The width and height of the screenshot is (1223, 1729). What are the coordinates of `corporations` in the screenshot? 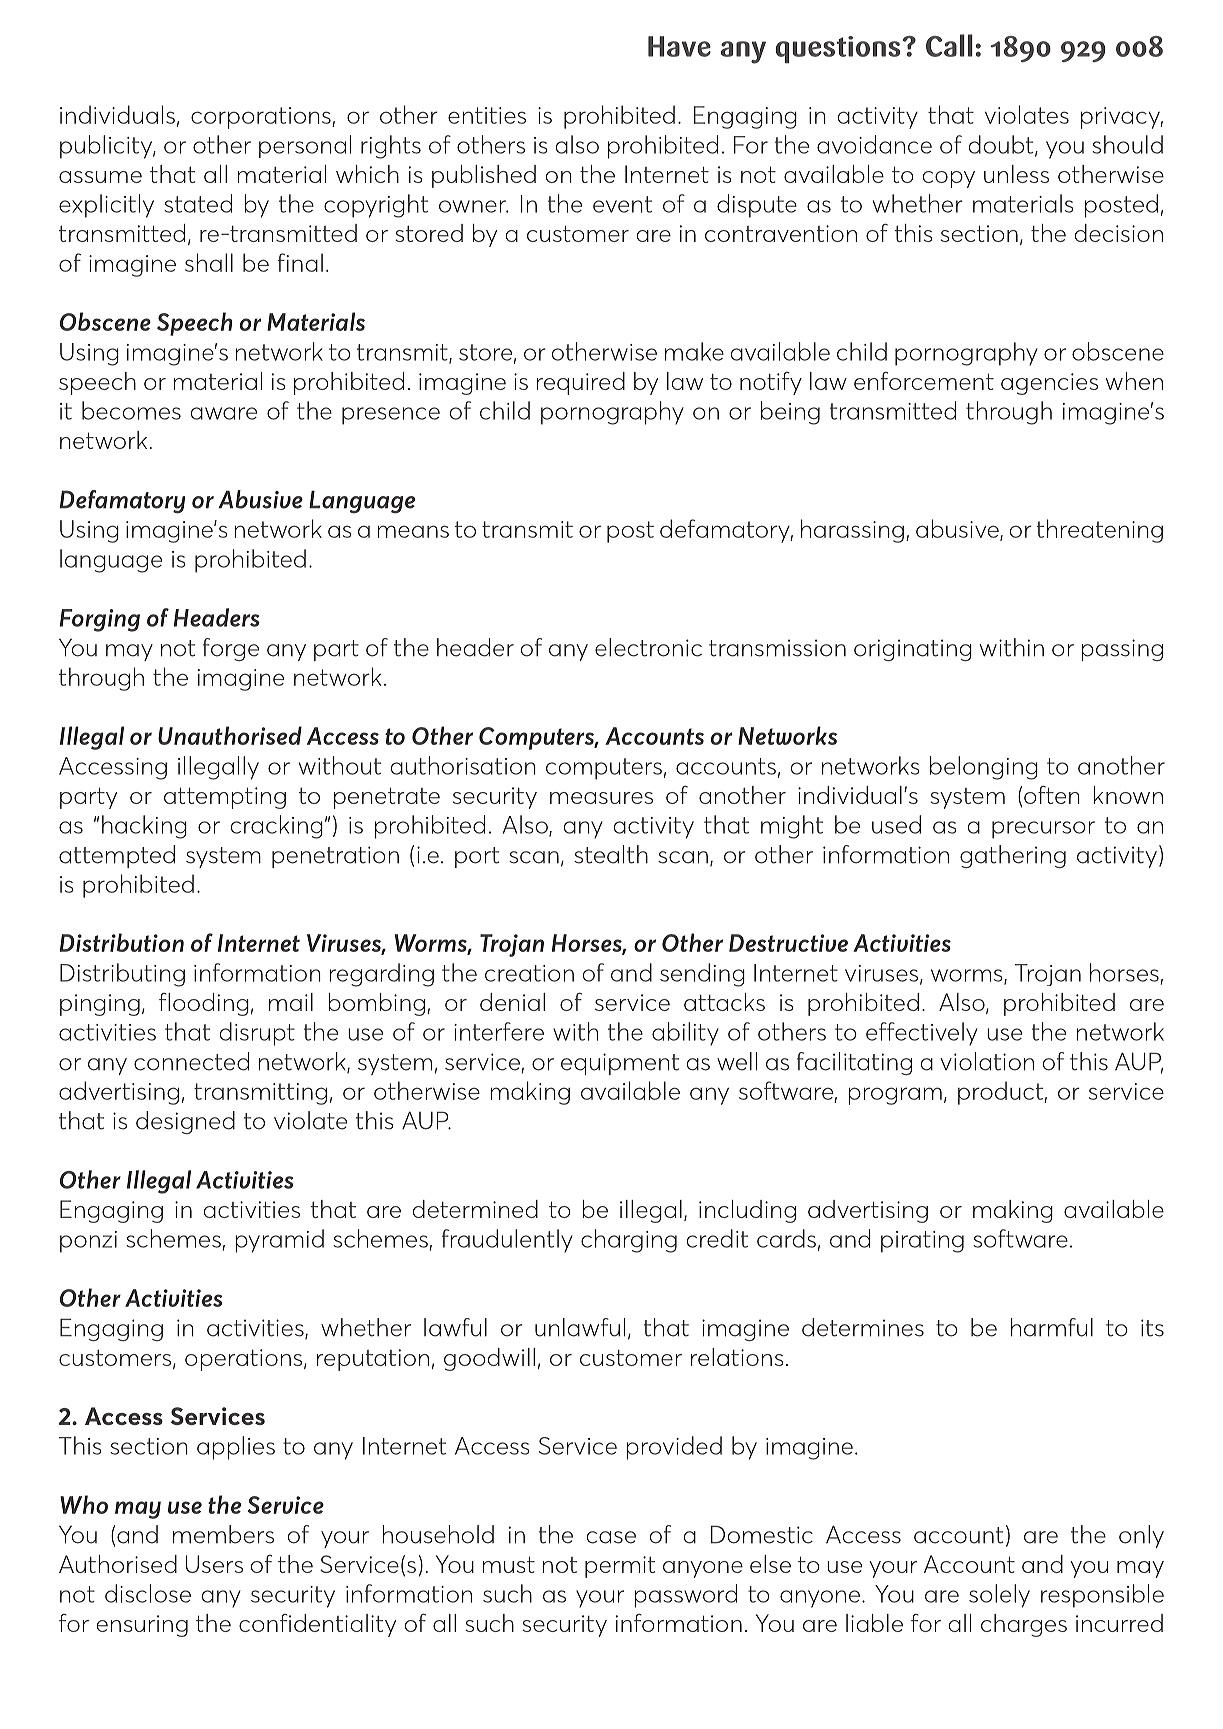 It's located at (262, 118).
